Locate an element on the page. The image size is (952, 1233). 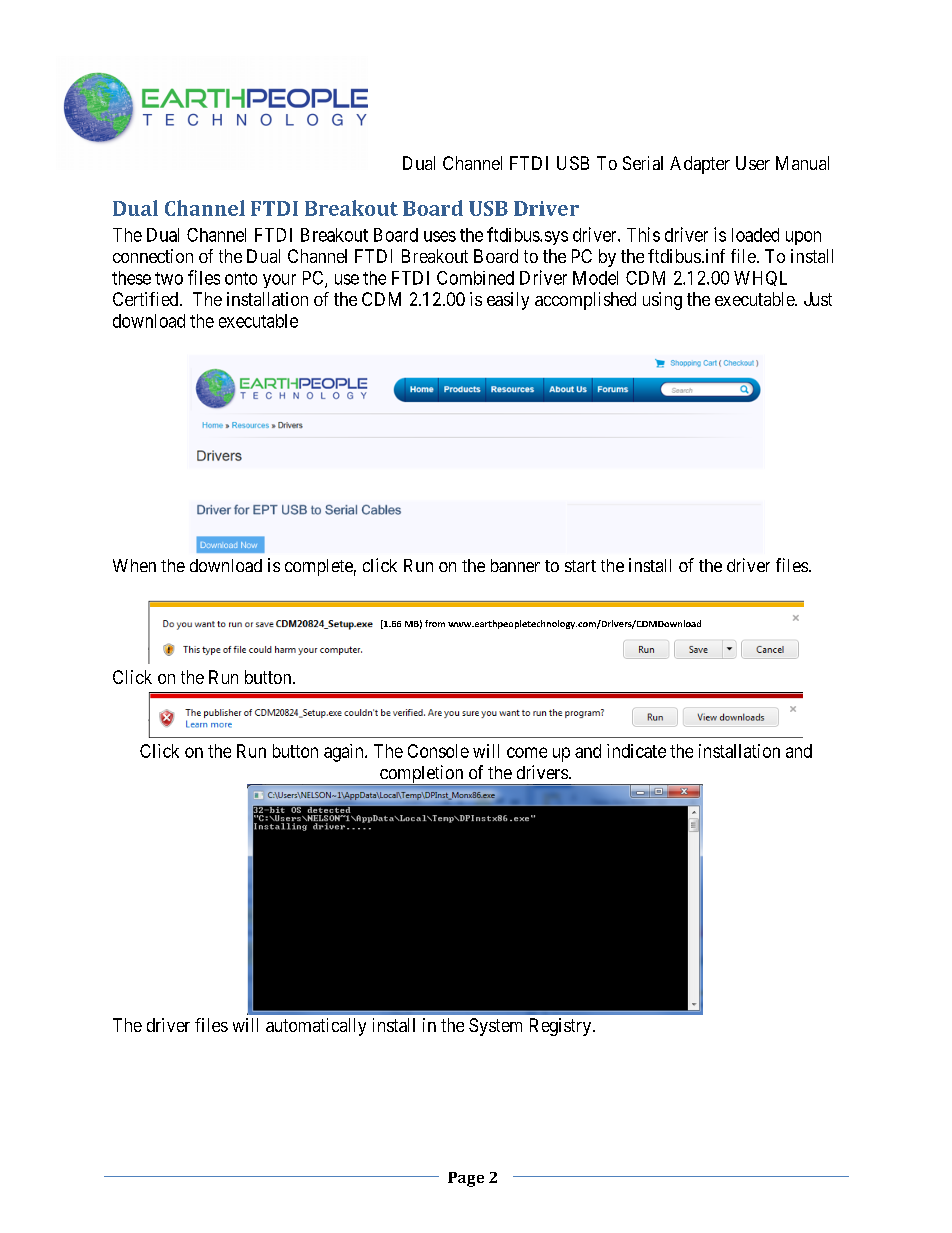
start is located at coordinates (580, 566).
